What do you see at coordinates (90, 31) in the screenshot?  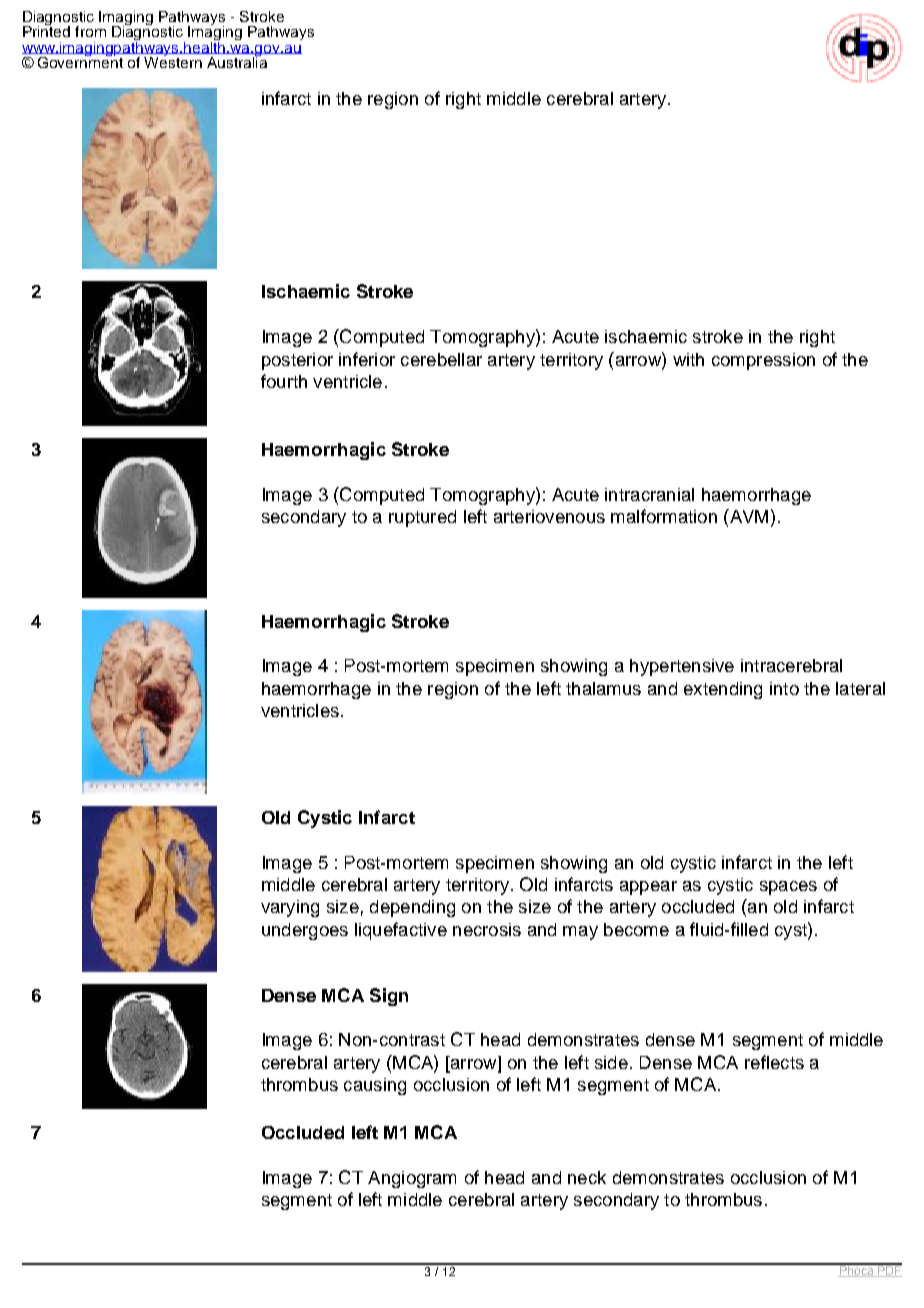 I see `from` at bounding box center [90, 31].
